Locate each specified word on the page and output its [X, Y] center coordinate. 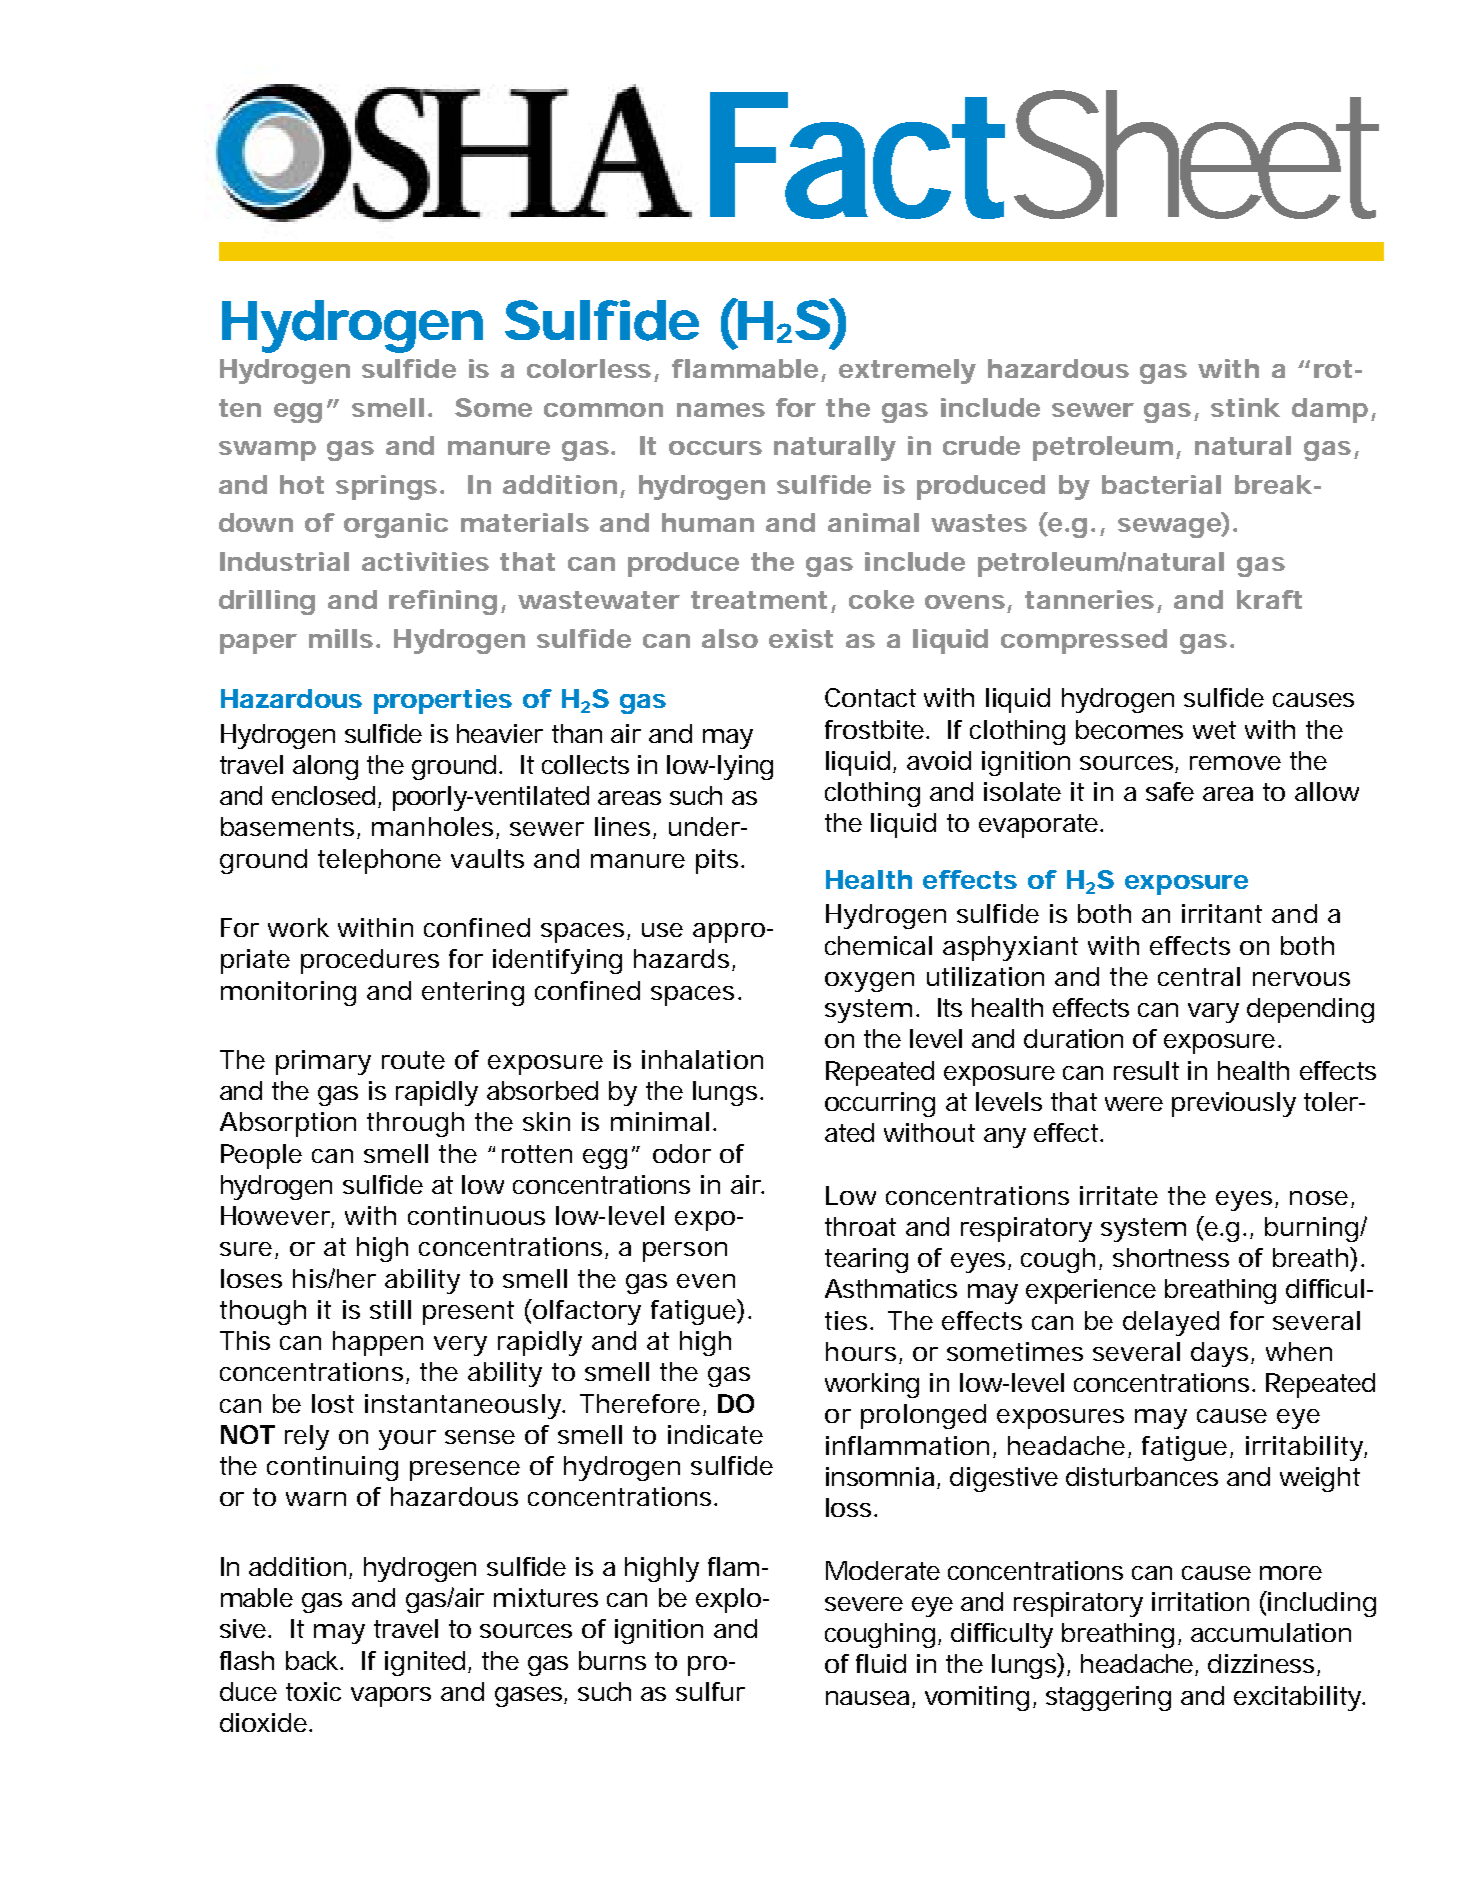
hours [864, 1353]
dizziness [1264, 1665]
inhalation [702, 1059]
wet [1214, 730]
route [413, 1060]
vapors [391, 1697]
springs [389, 487]
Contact [870, 697]
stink [1245, 407]
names [721, 410]
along [325, 767]
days [1222, 1354]
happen [378, 1343]
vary [1213, 1013]
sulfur [710, 1691]
